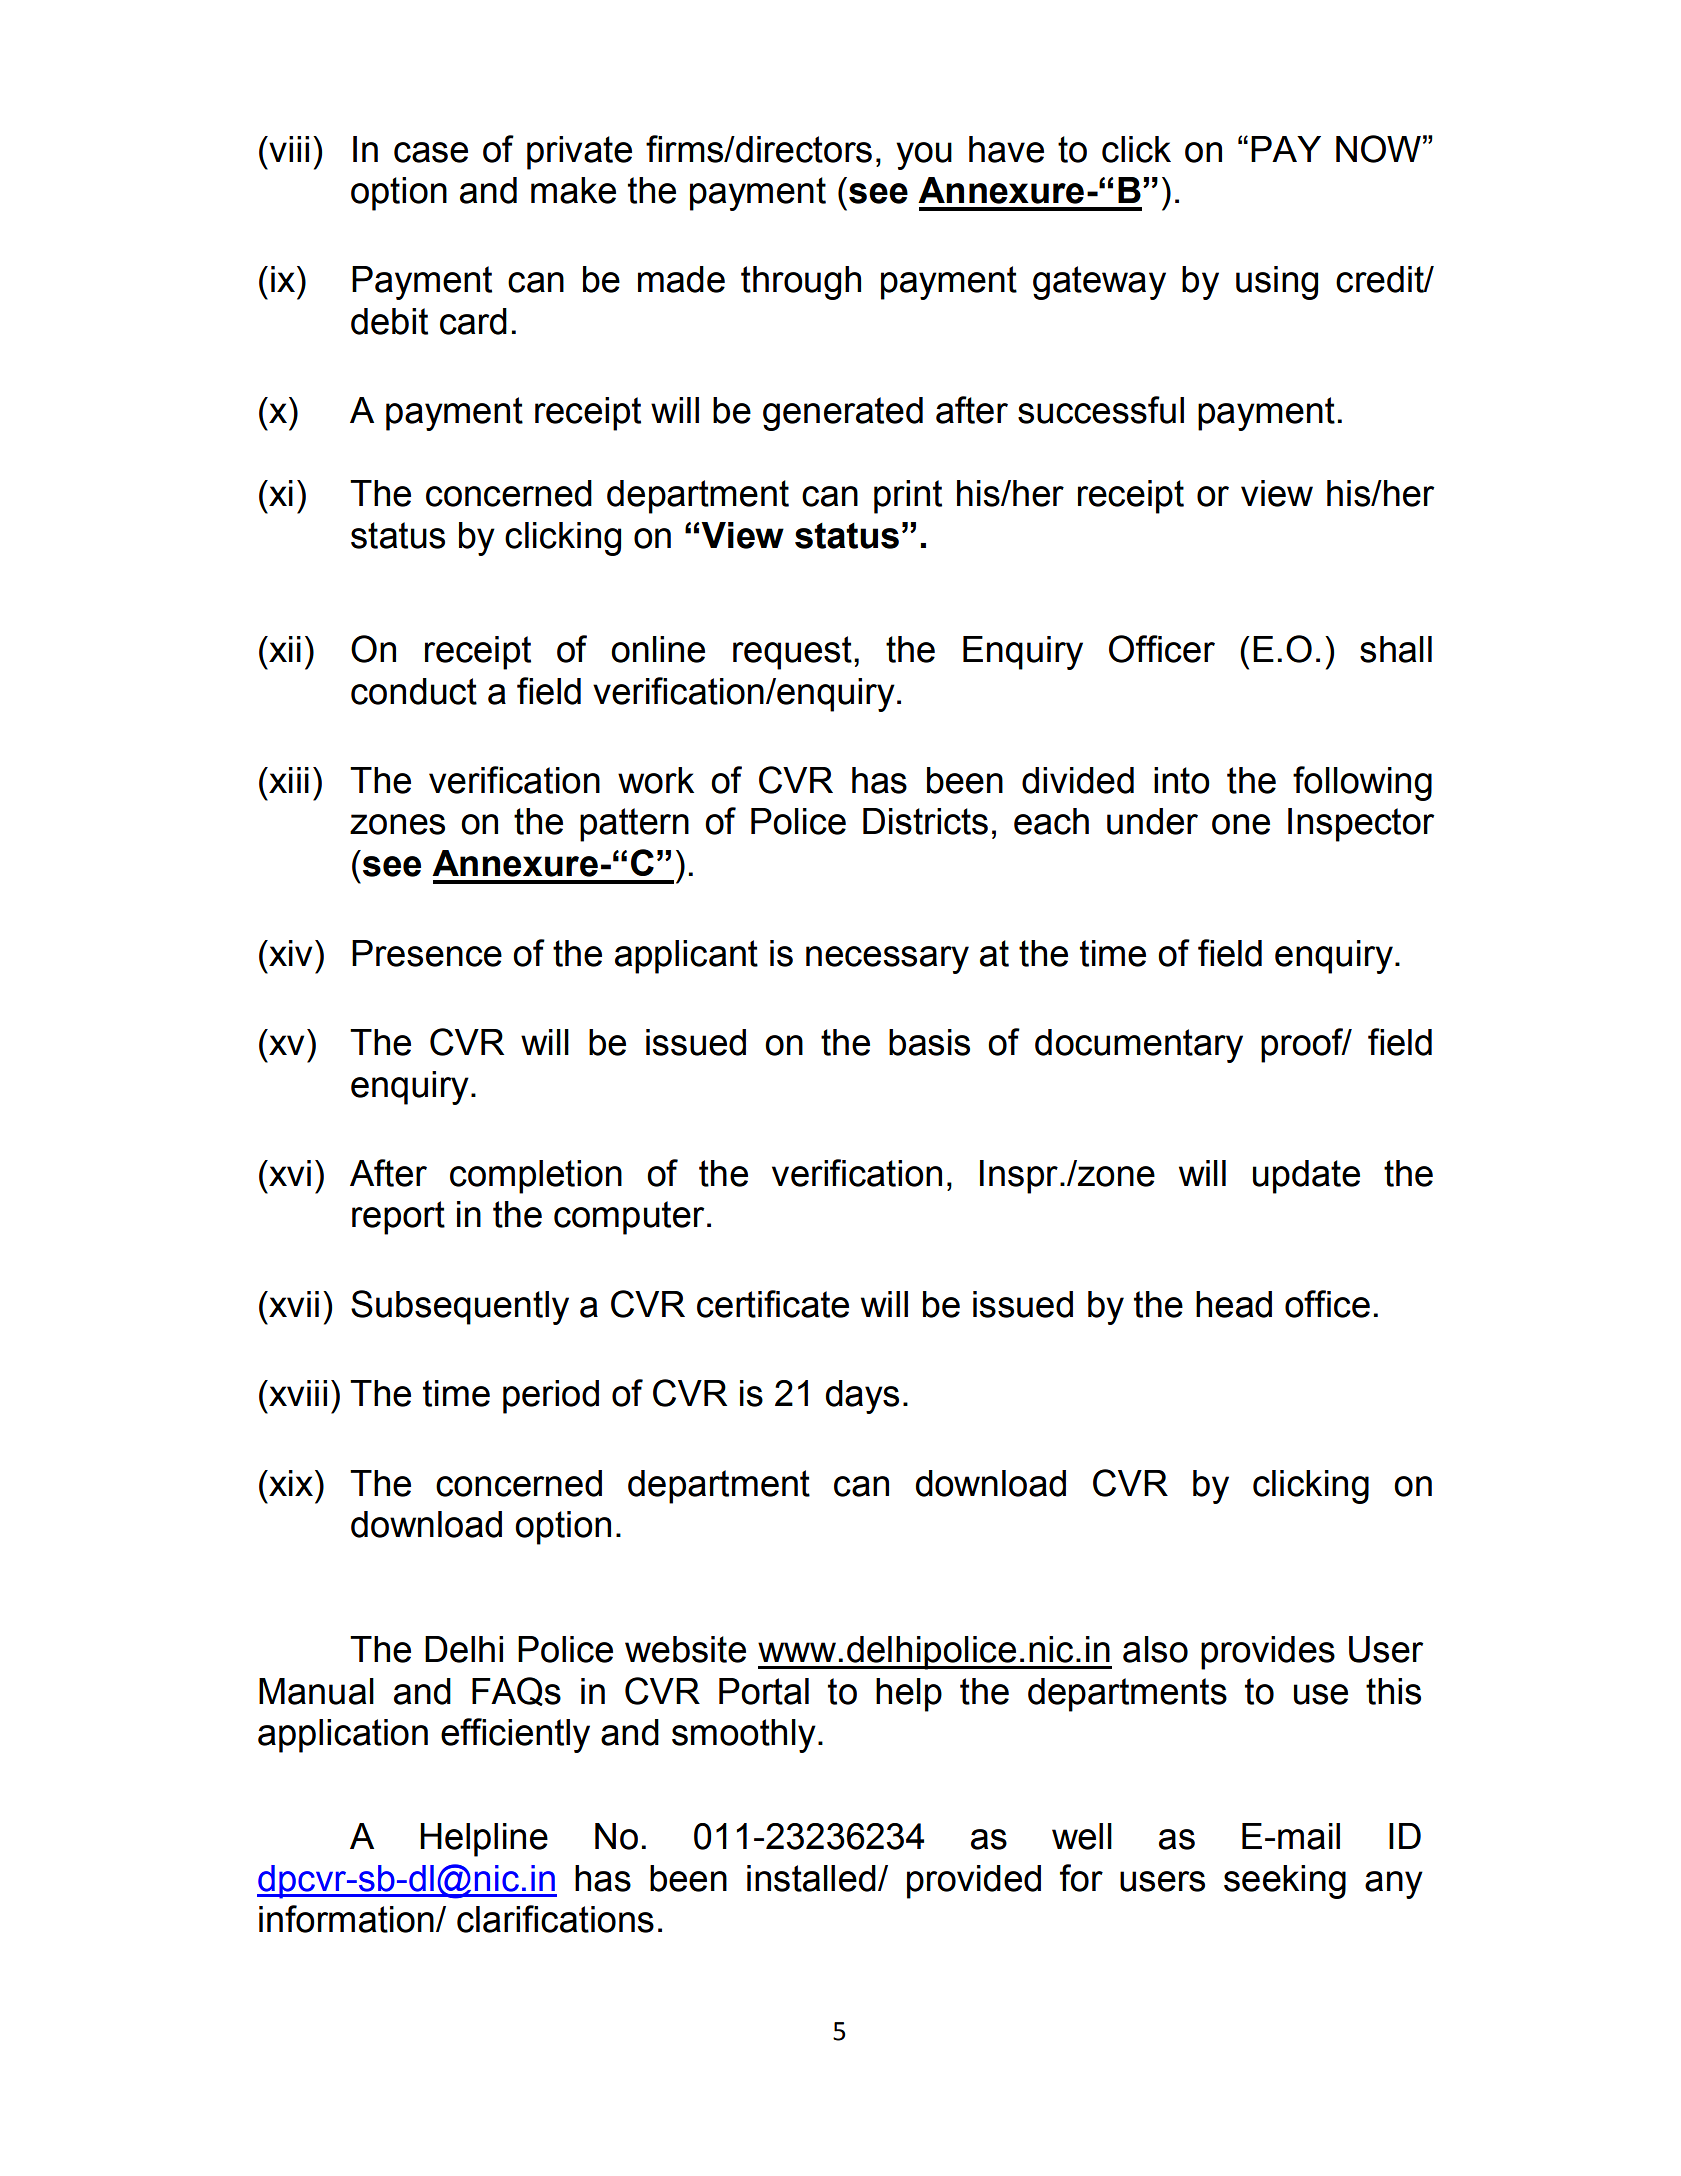 The height and width of the screenshot is (2176, 1681). I want to click on information, so click(346, 1919).
